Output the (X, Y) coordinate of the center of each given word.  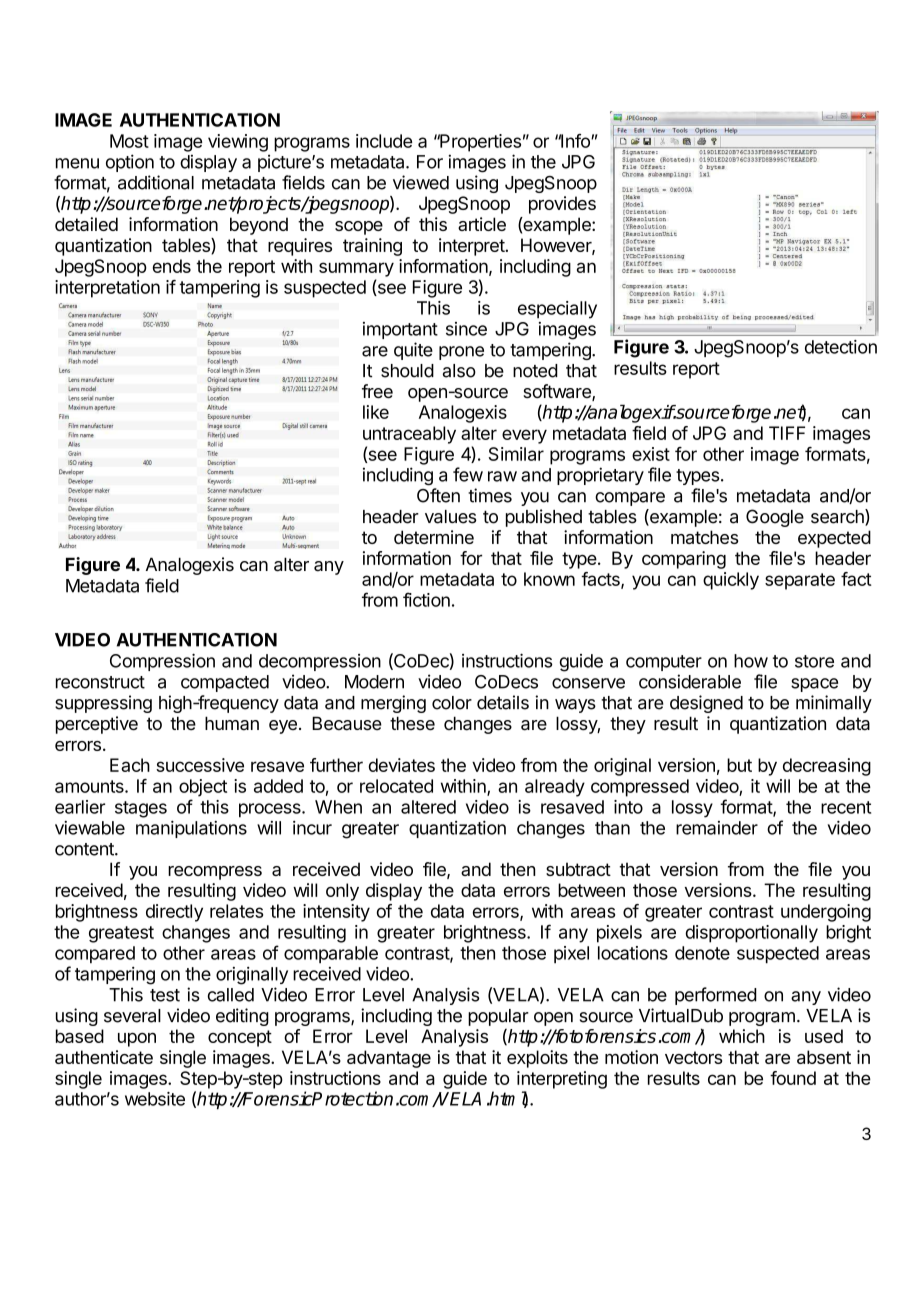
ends (172, 266)
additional (156, 182)
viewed (421, 182)
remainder (717, 828)
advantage (389, 1059)
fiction (426, 599)
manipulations (191, 829)
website (155, 1099)
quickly (731, 581)
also (459, 371)
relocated (396, 786)
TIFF (787, 433)
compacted (225, 683)
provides (562, 205)
